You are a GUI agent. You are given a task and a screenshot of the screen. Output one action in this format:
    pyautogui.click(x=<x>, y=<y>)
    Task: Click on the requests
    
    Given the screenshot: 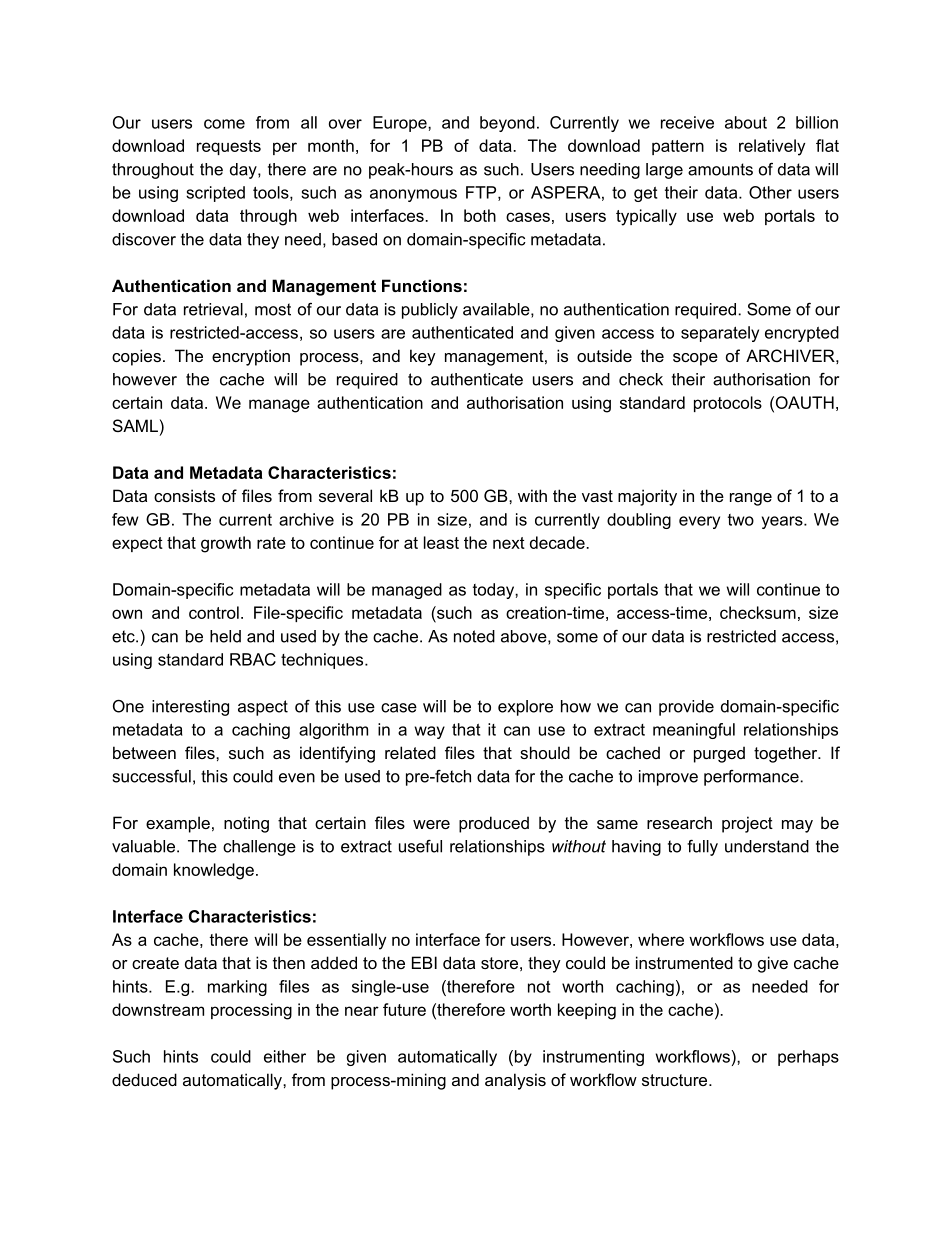 What is the action you would take?
    pyautogui.click(x=229, y=147)
